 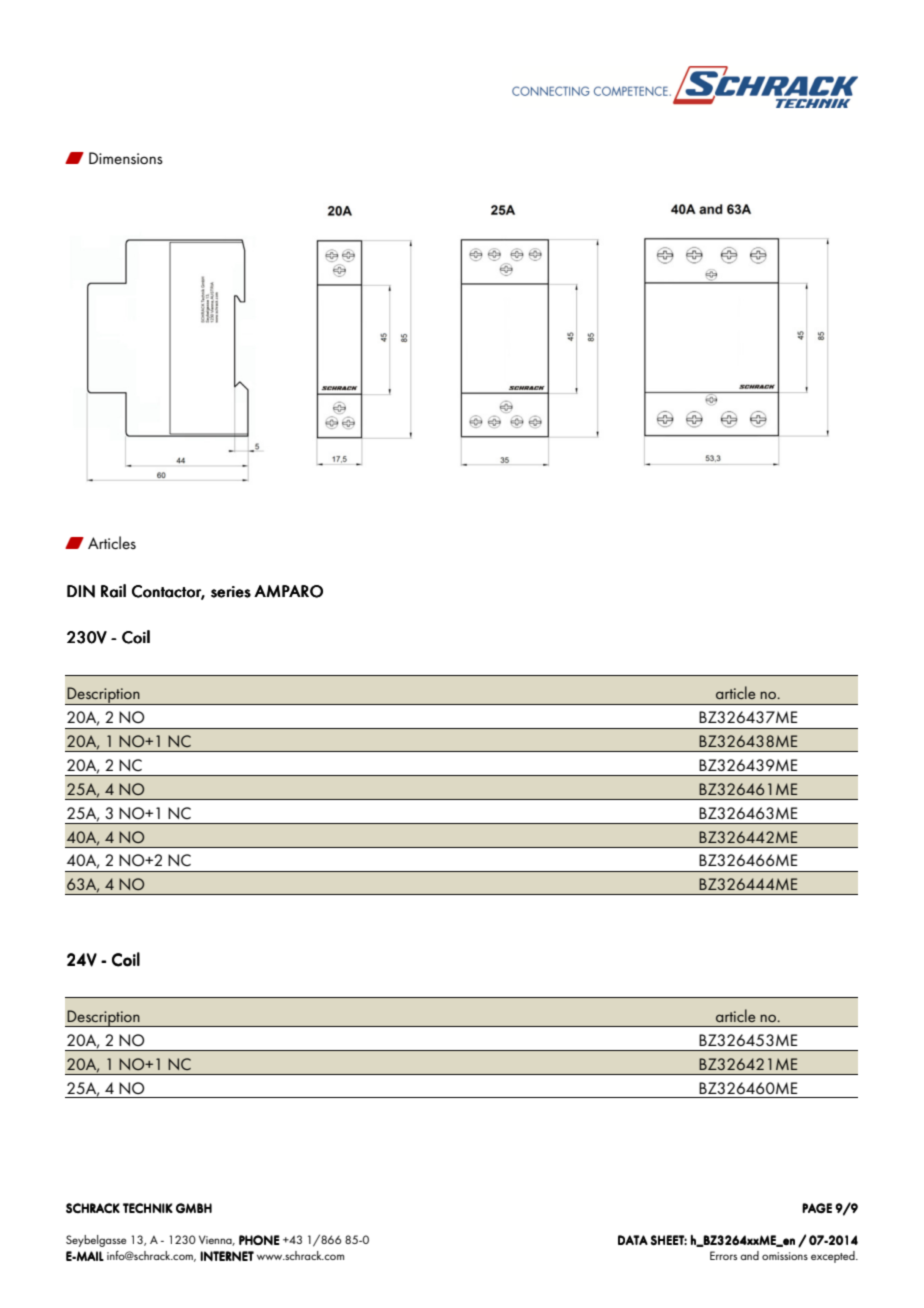 I want to click on PHONE, so click(x=259, y=1240).
